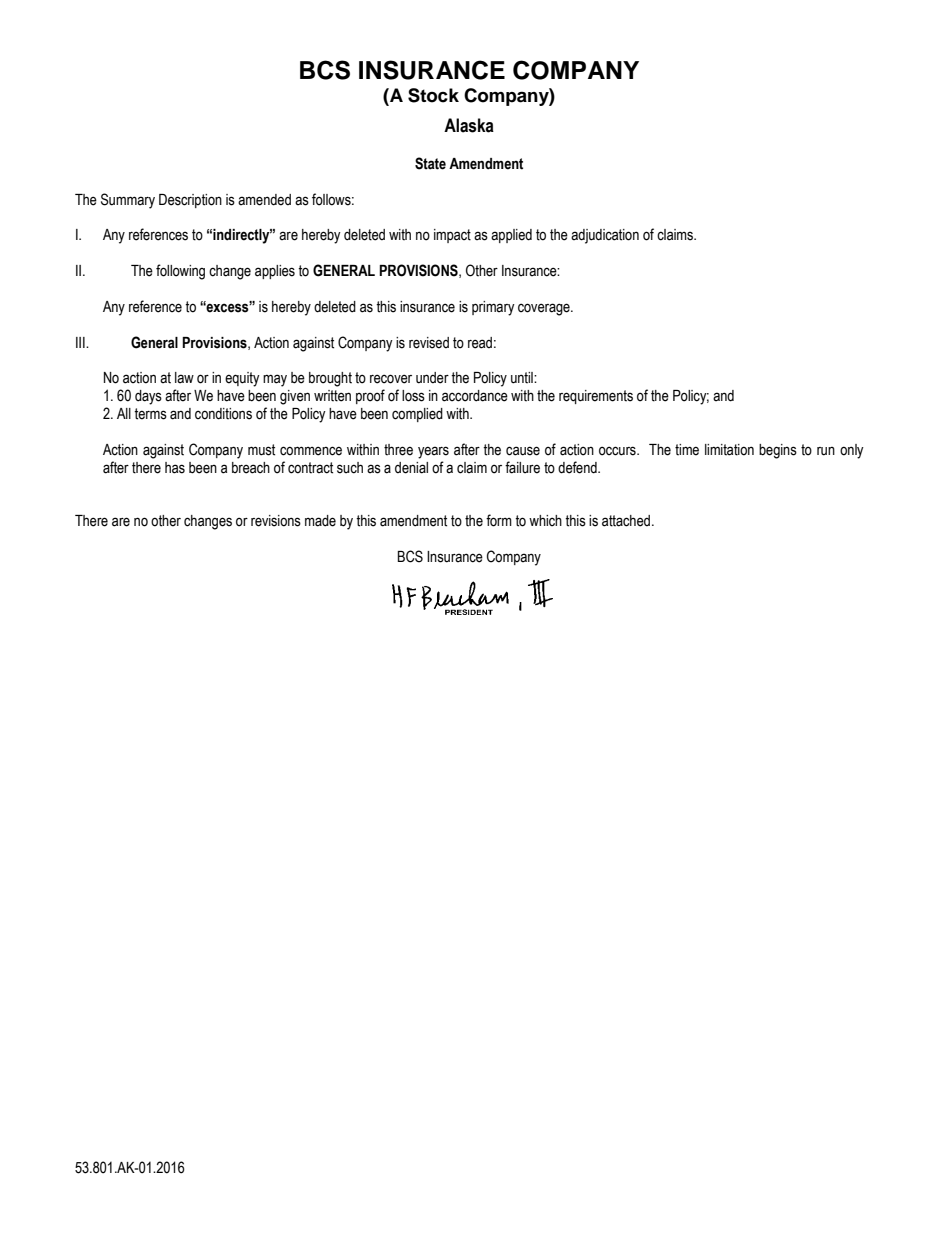  What do you see at coordinates (430, 163) in the screenshot?
I see `State` at bounding box center [430, 163].
